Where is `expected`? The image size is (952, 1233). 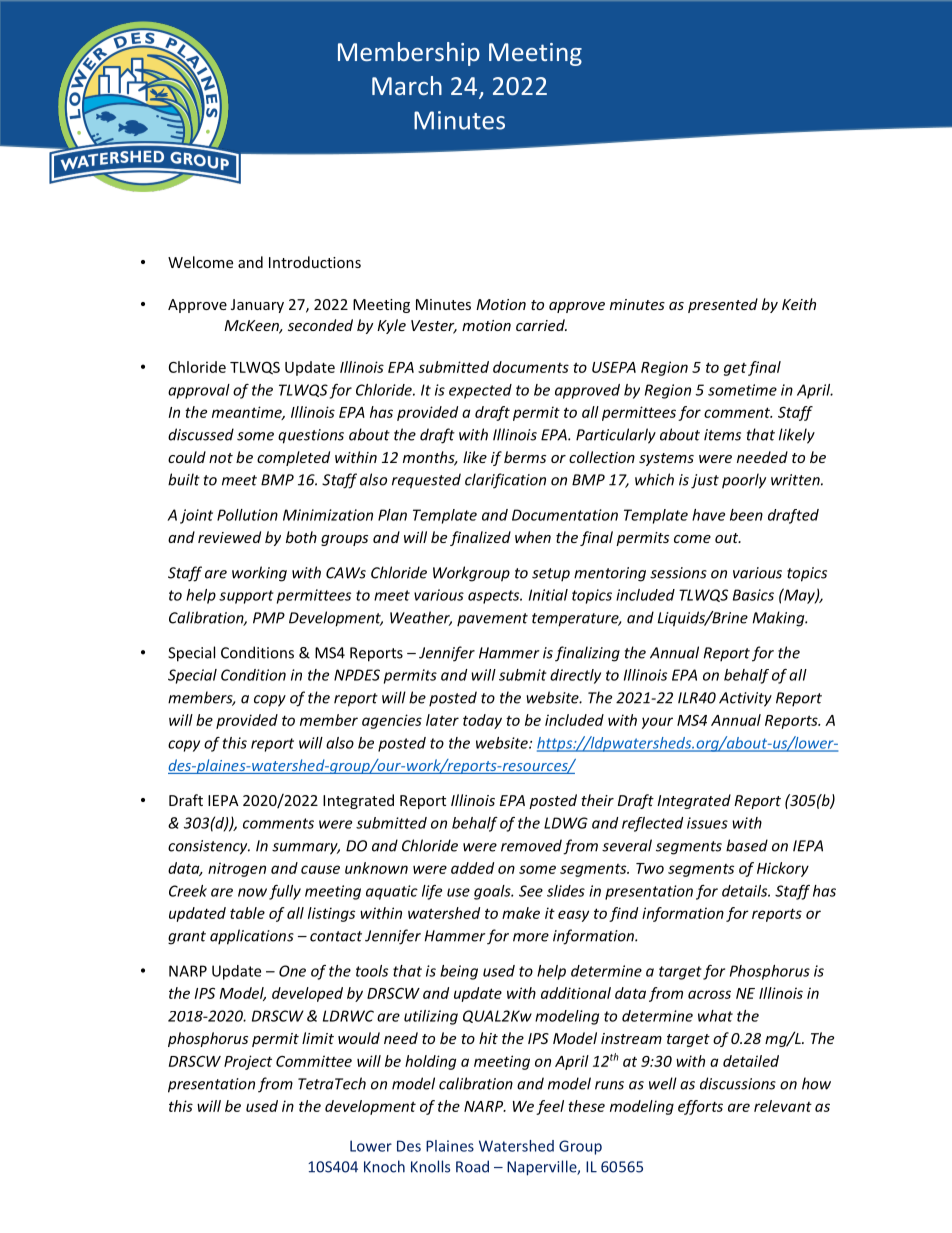 expected is located at coordinates (480, 391).
